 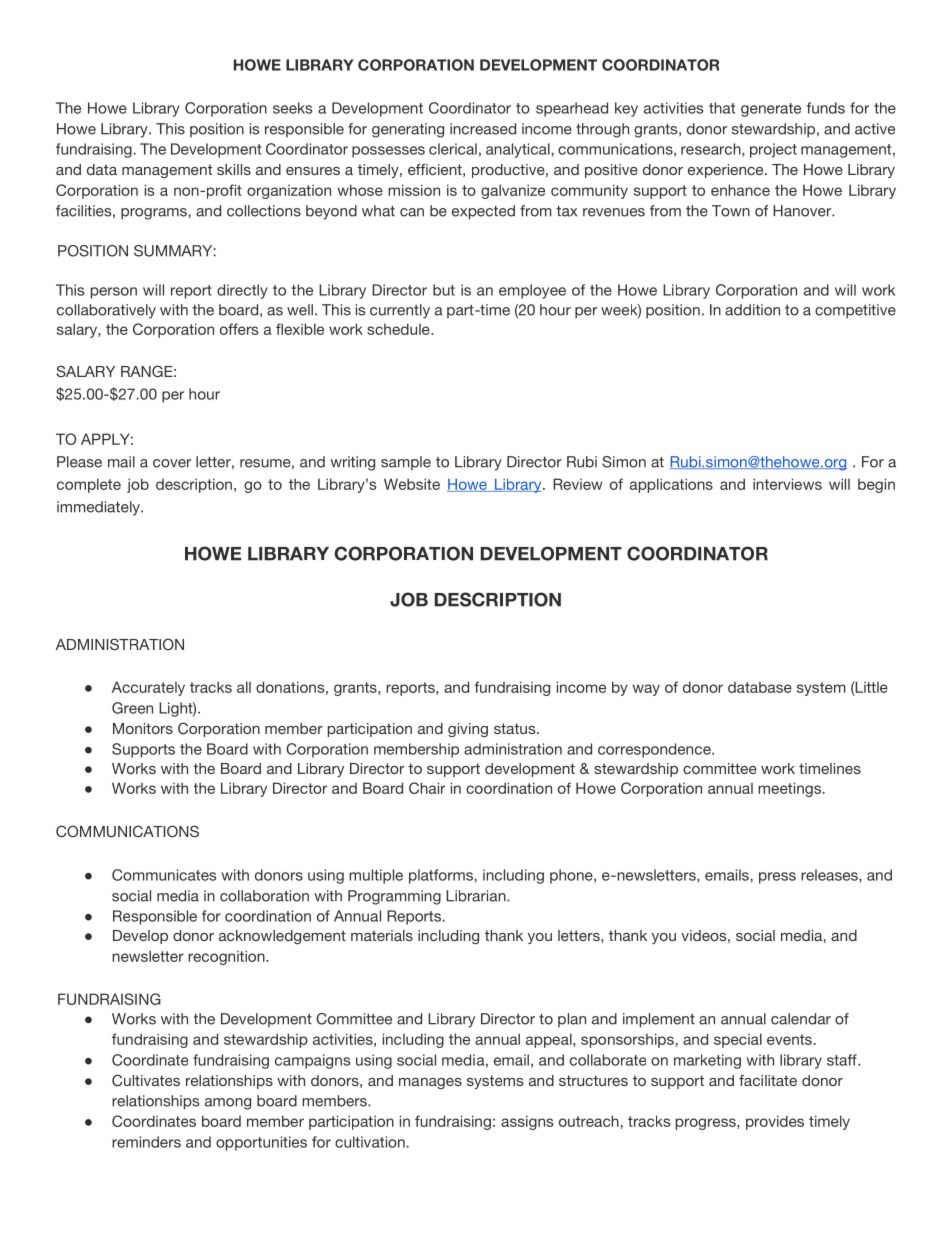 What do you see at coordinates (234, 169) in the screenshot?
I see `skills` at bounding box center [234, 169].
